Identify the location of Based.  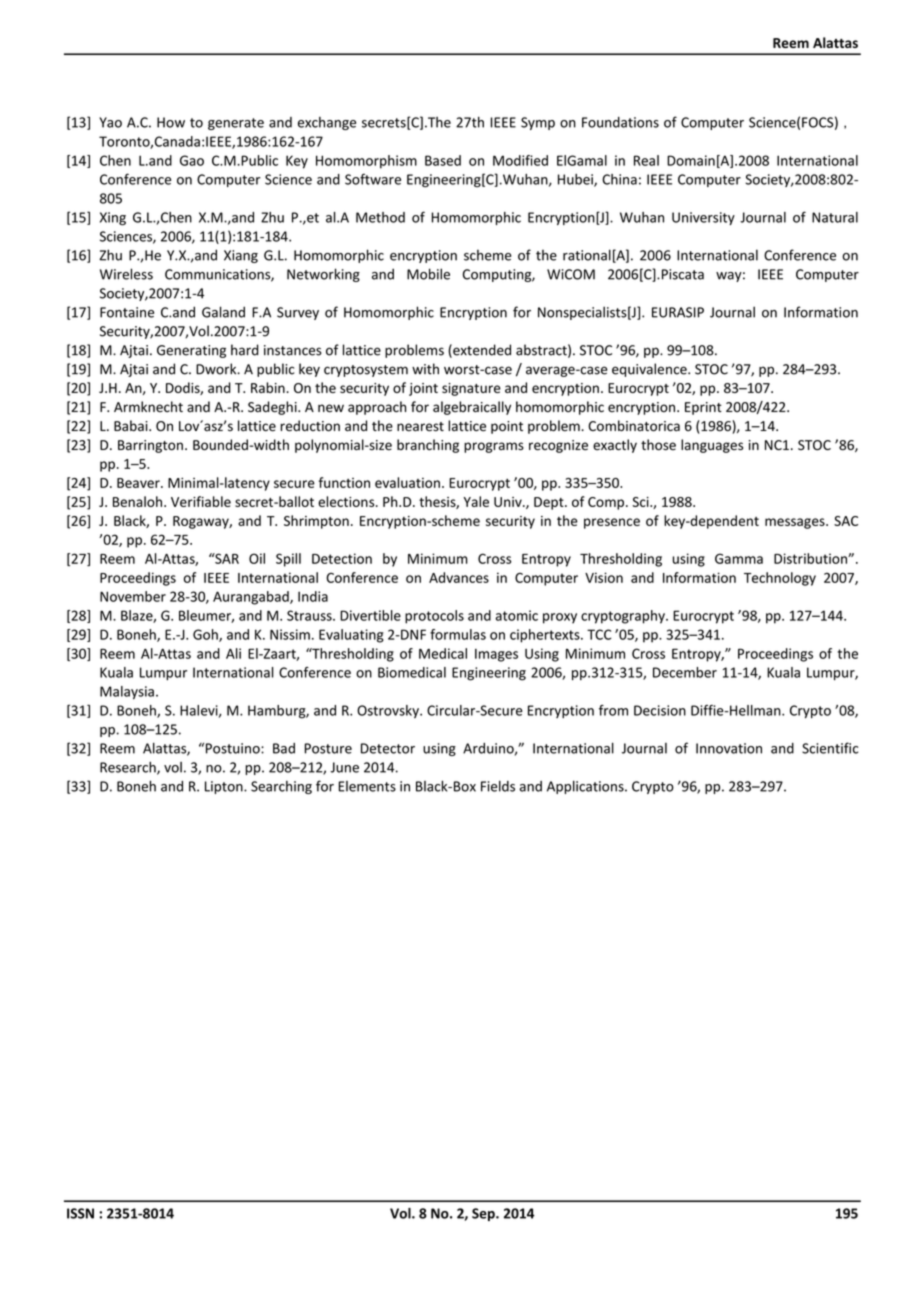
(443, 160).
